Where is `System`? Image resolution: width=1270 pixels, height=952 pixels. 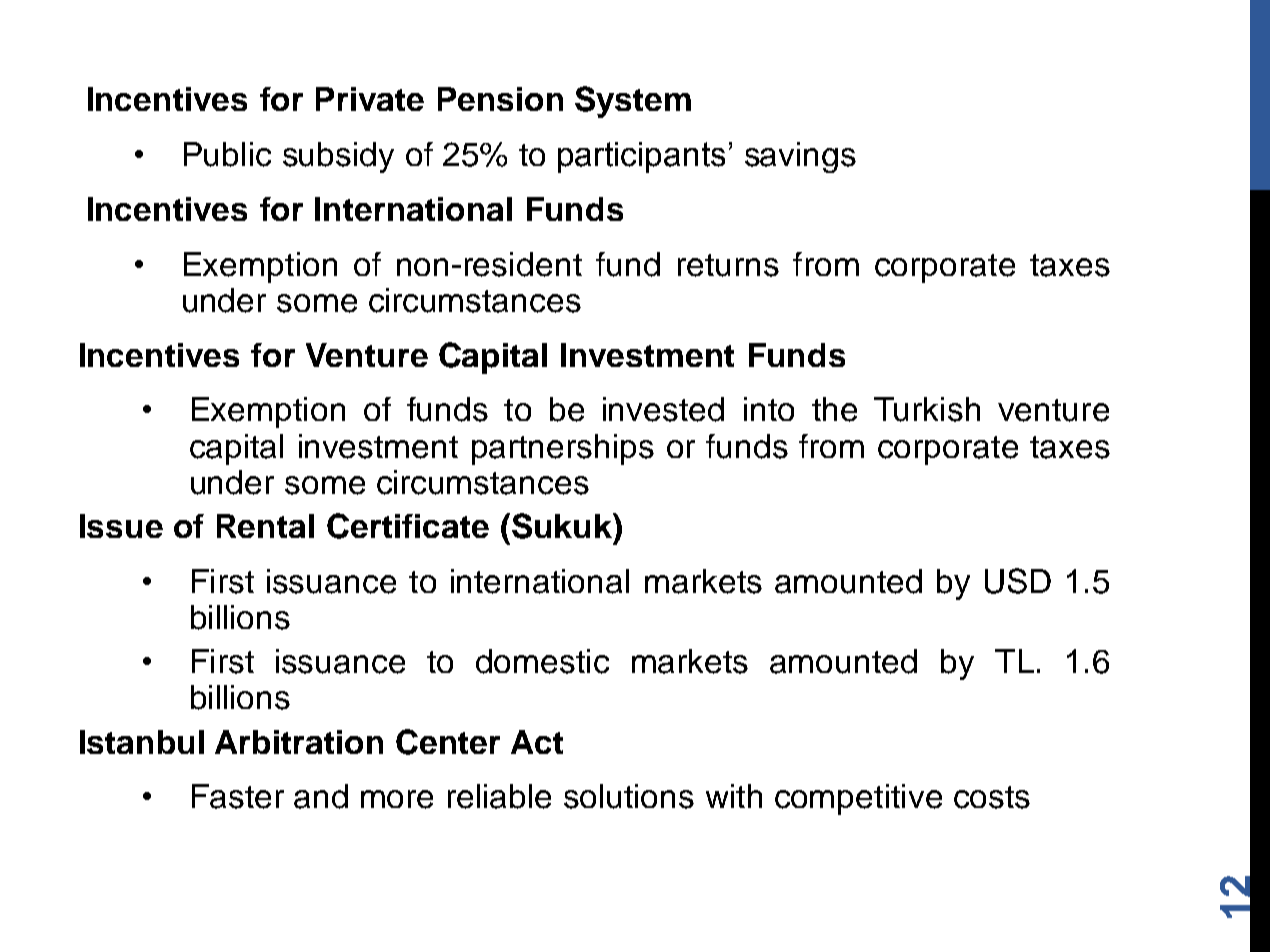
System is located at coordinates (633, 102).
